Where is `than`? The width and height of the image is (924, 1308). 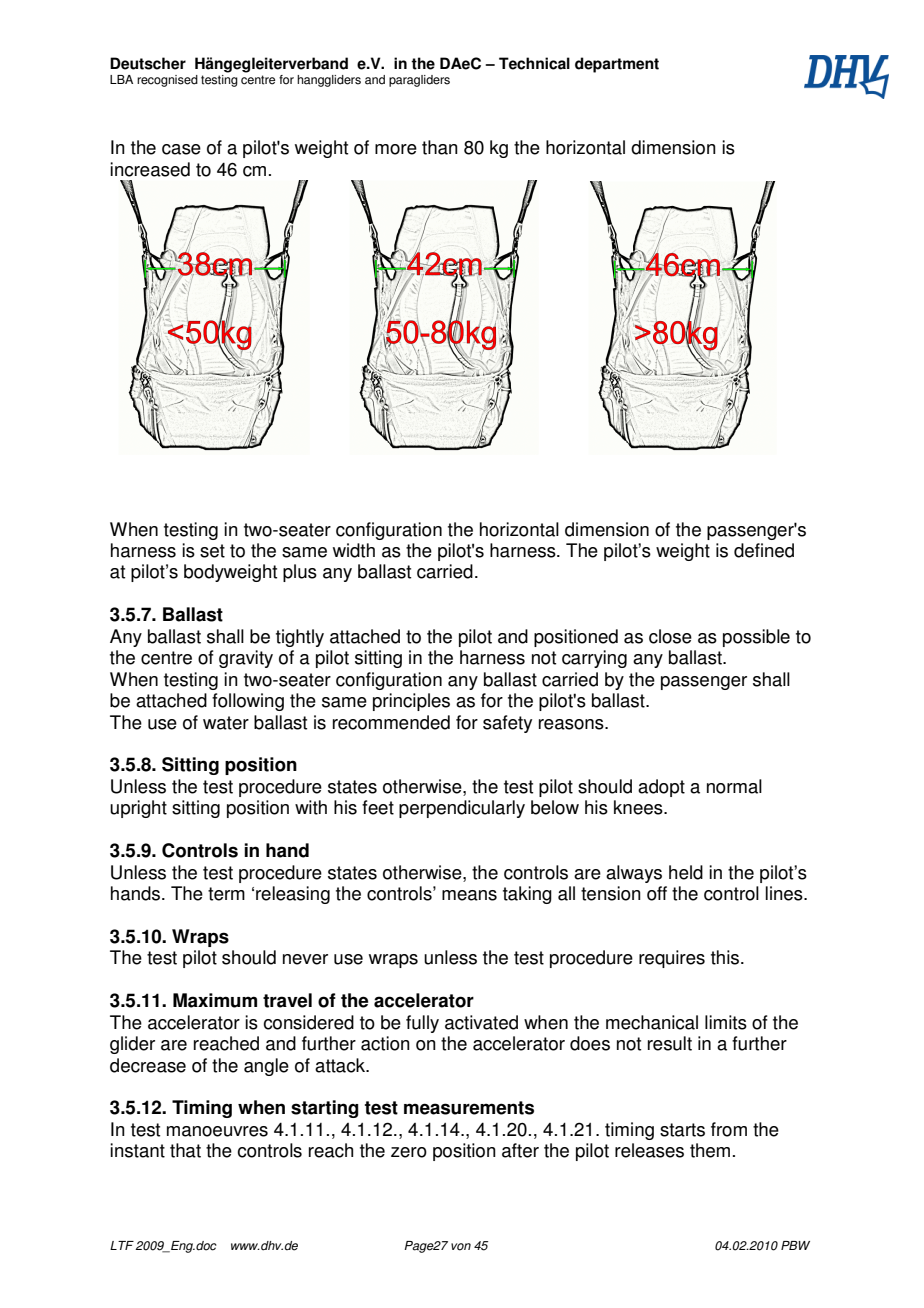
than is located at coordinates (440, 147).
